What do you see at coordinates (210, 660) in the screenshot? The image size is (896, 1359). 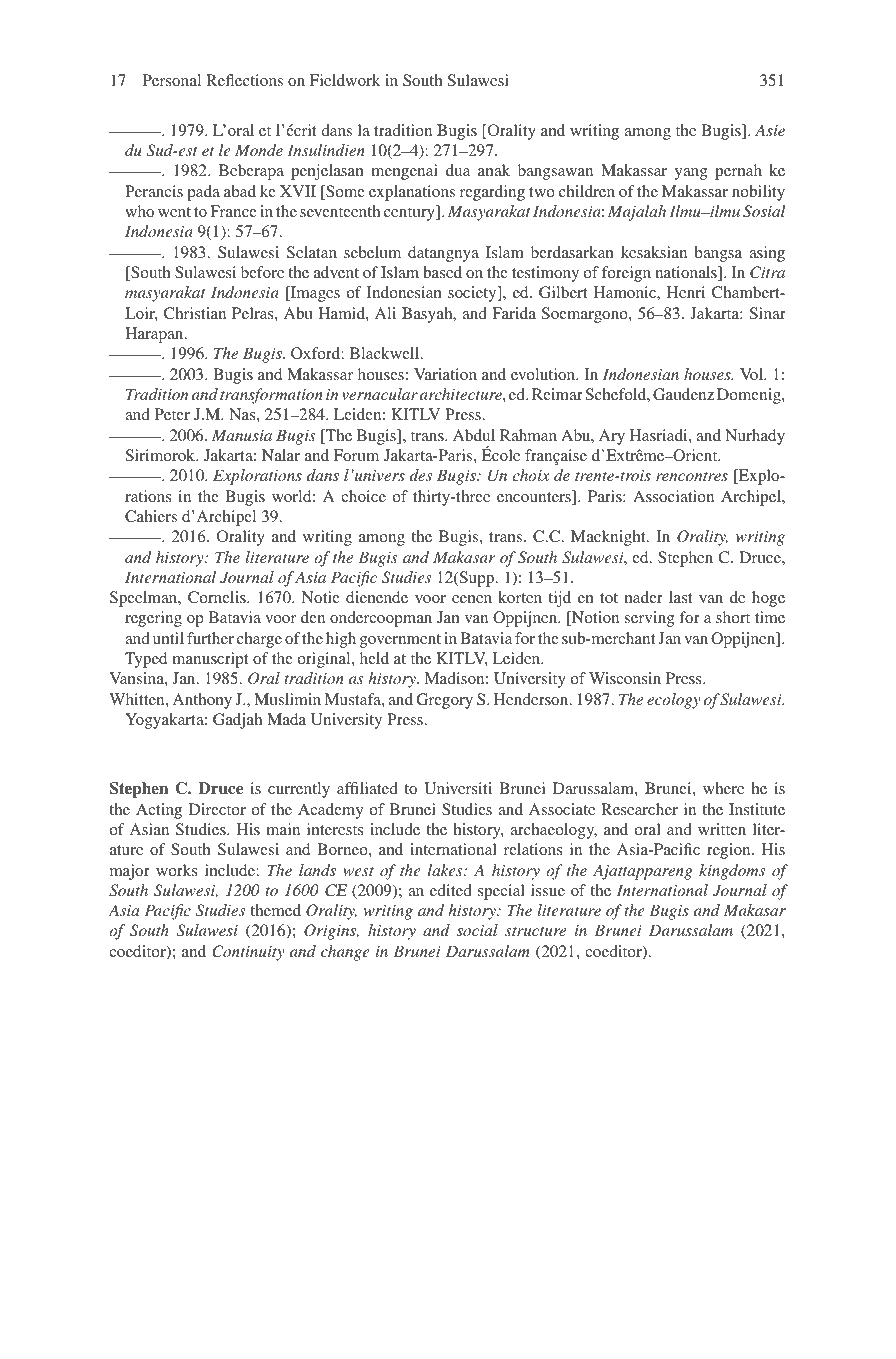 I see `manuscript` at bounding box center [210, 660].
